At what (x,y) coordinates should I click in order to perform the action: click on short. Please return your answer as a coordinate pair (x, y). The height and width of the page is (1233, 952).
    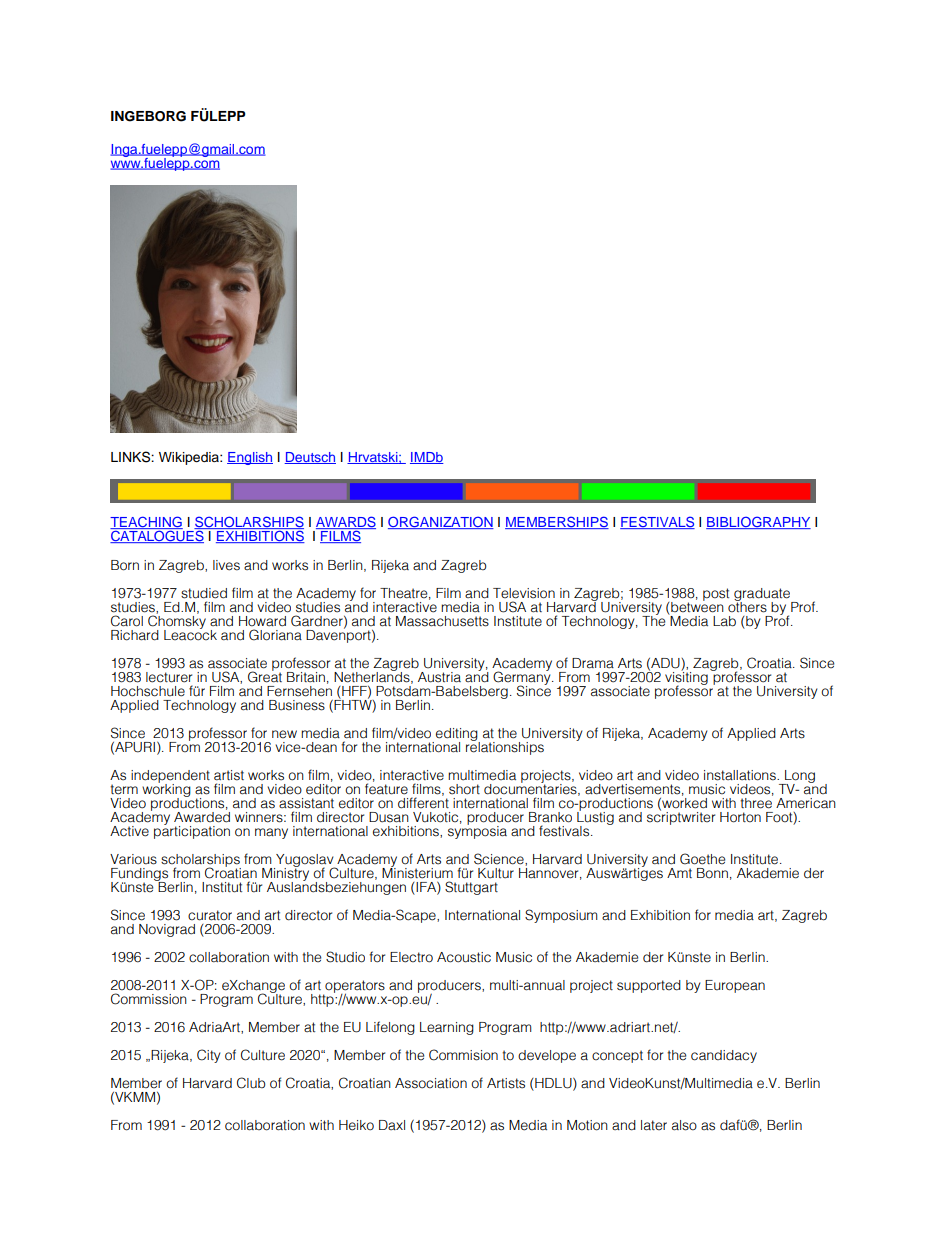
    Looking at the image, I should click on (464, 789).
